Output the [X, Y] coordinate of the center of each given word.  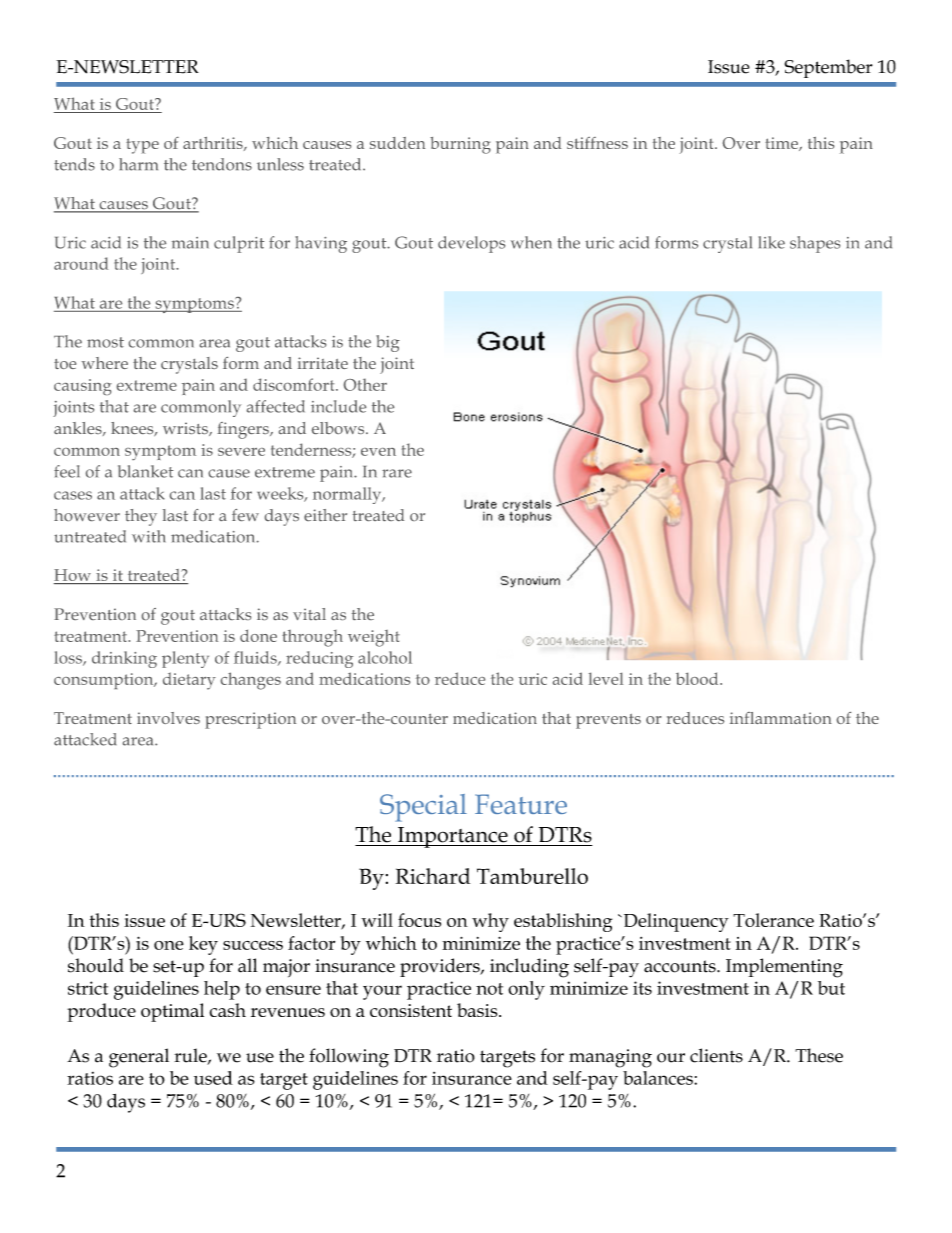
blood [698, 678]
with [148, 536]
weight [374, 638]
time [782, 144]
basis [478, 1010]
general [139, 1058]
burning [460, 145]
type [142, 146]
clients [716, 1055]
